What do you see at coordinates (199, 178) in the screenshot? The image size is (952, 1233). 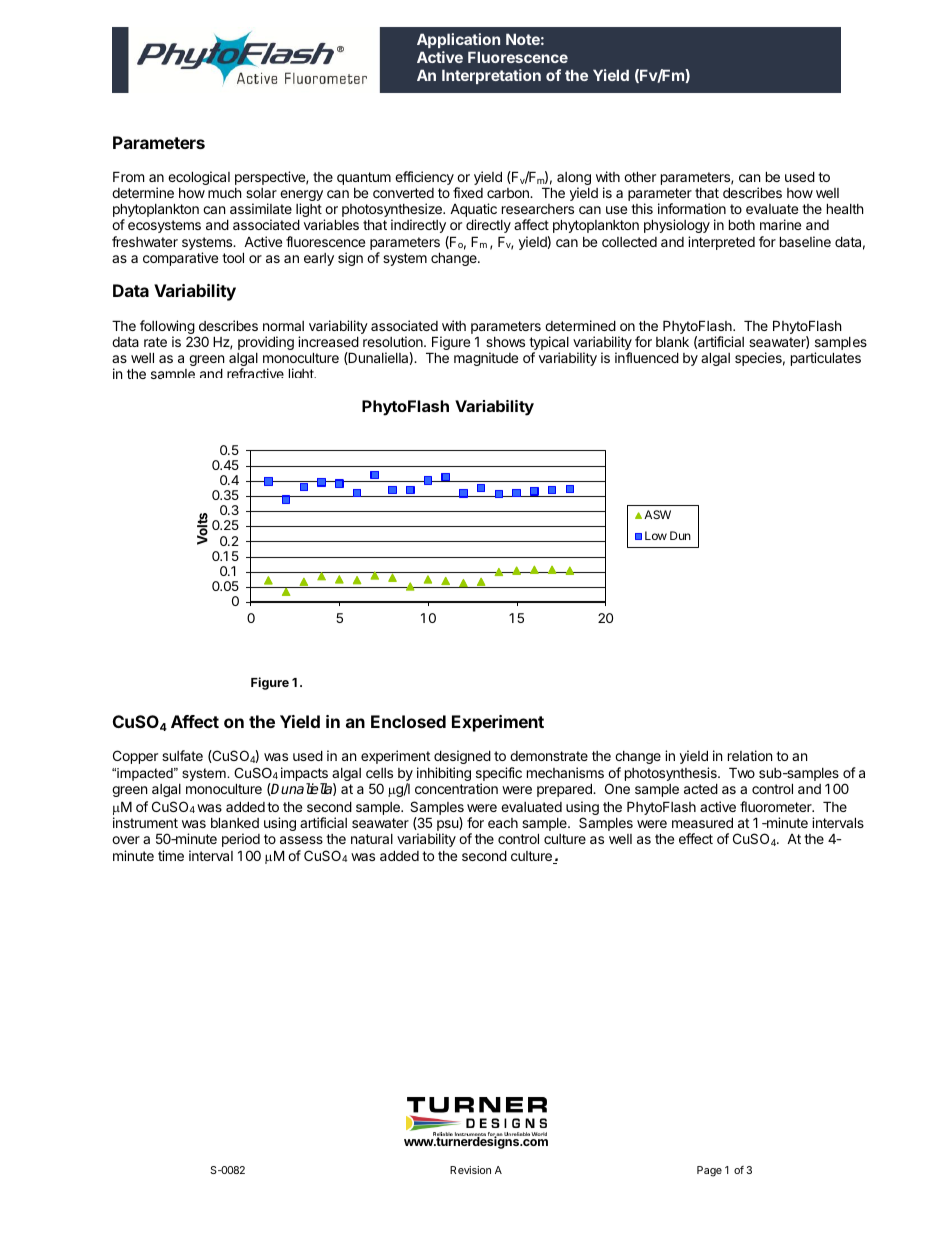 I see `ecological` at bounding box center [199, 178].
